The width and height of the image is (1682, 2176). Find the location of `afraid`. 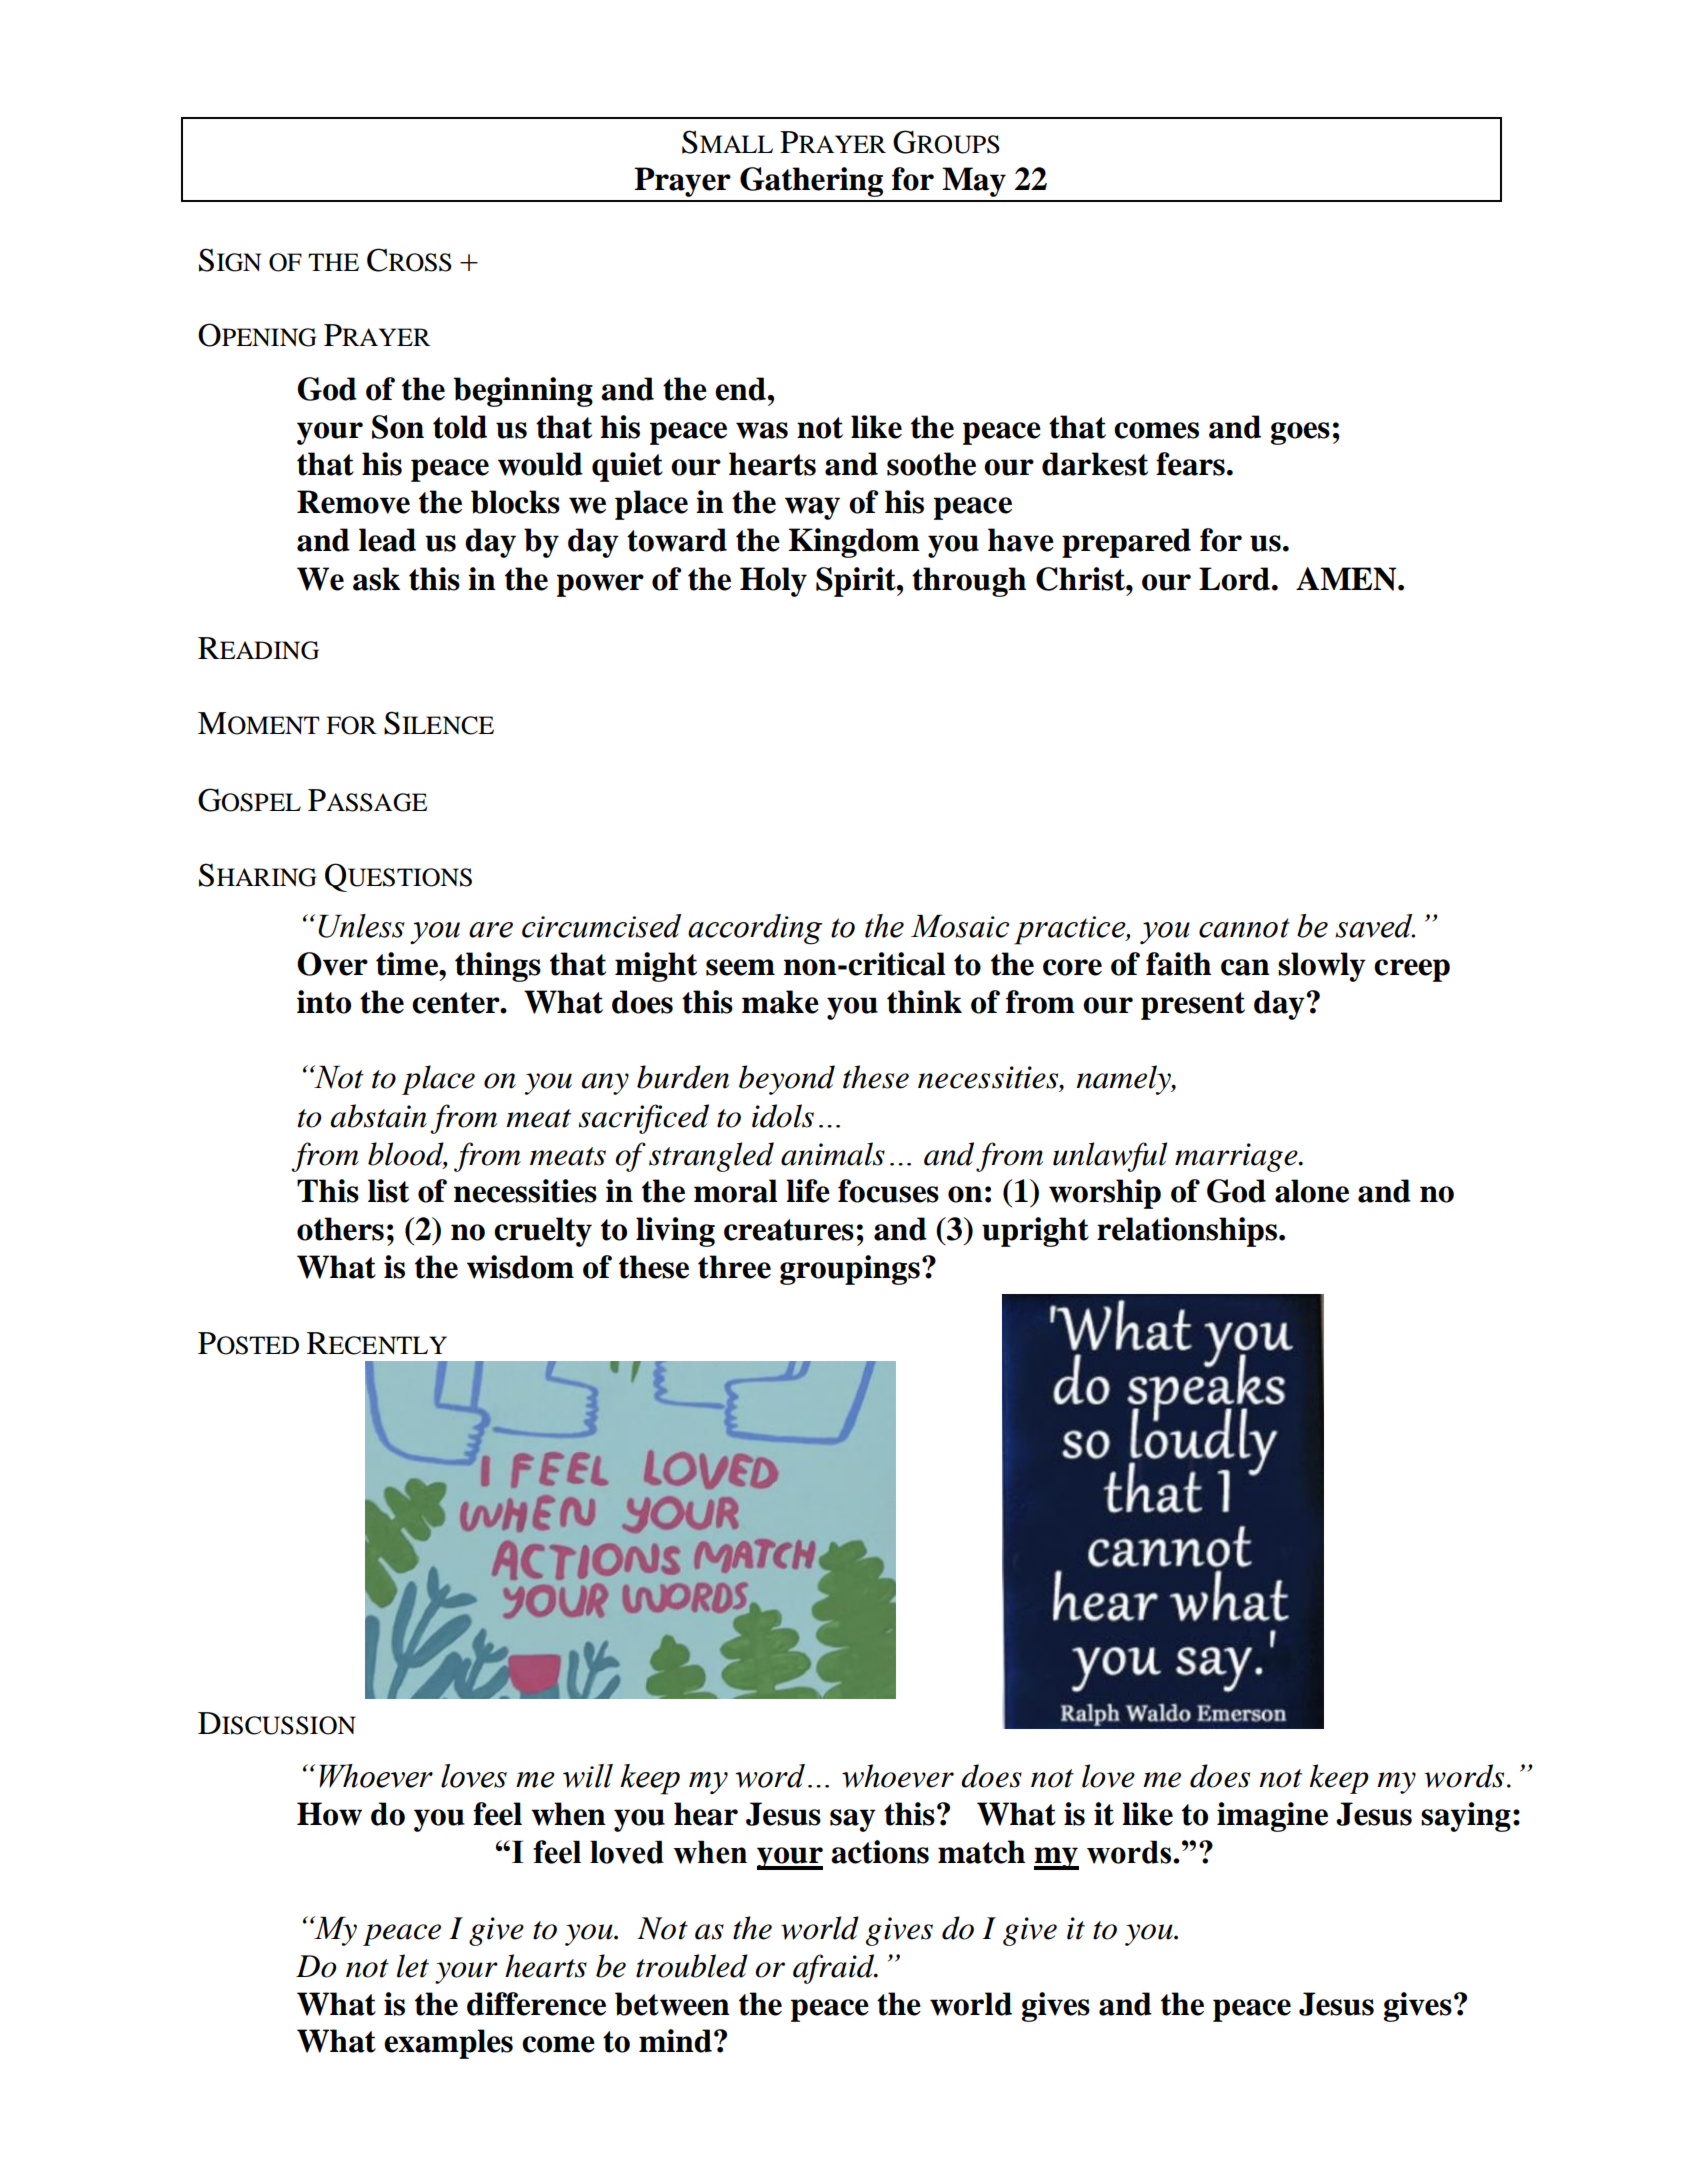

afraid is located at coordinates (835, 1969).
